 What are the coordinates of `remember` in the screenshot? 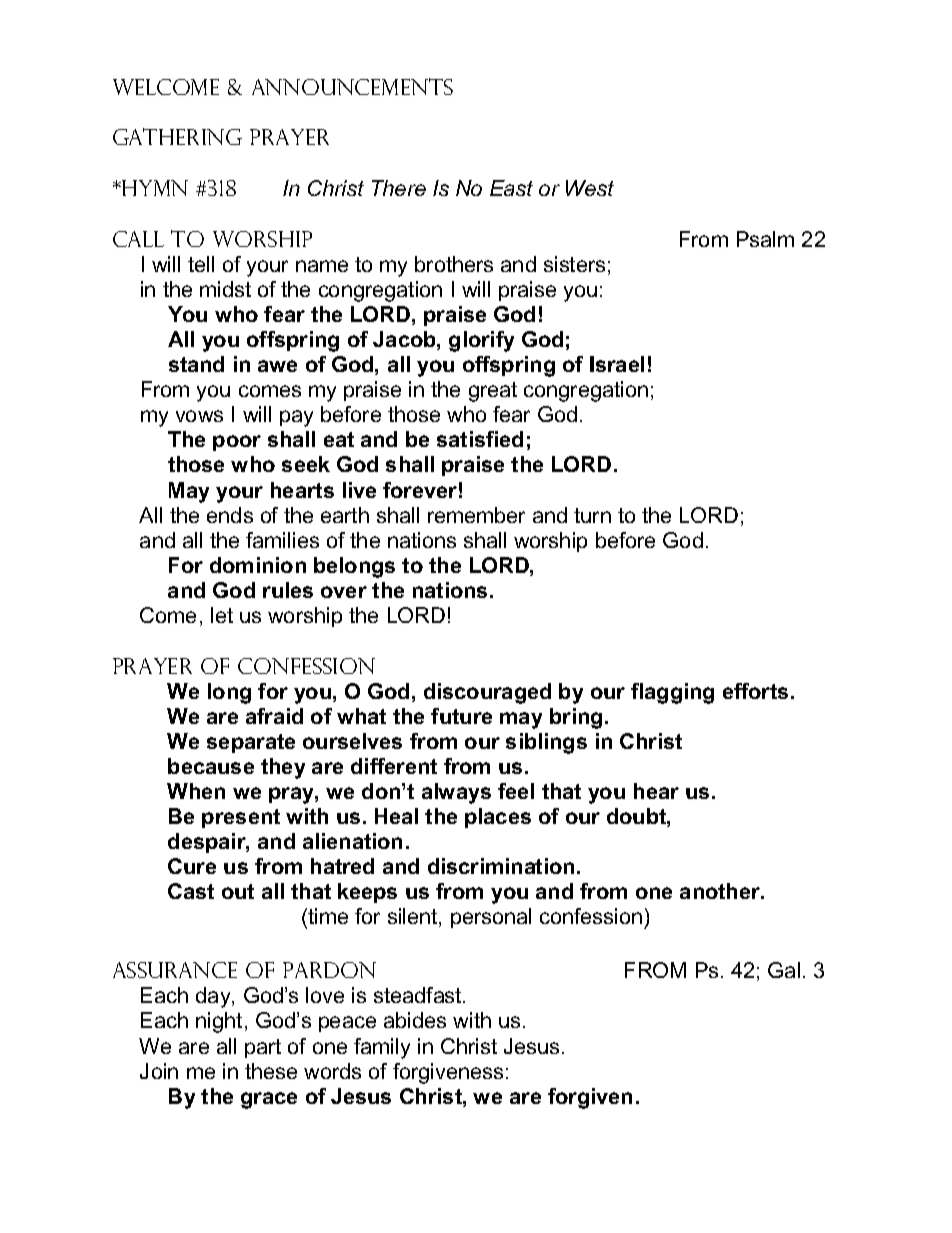 It's located at (476, 515).
